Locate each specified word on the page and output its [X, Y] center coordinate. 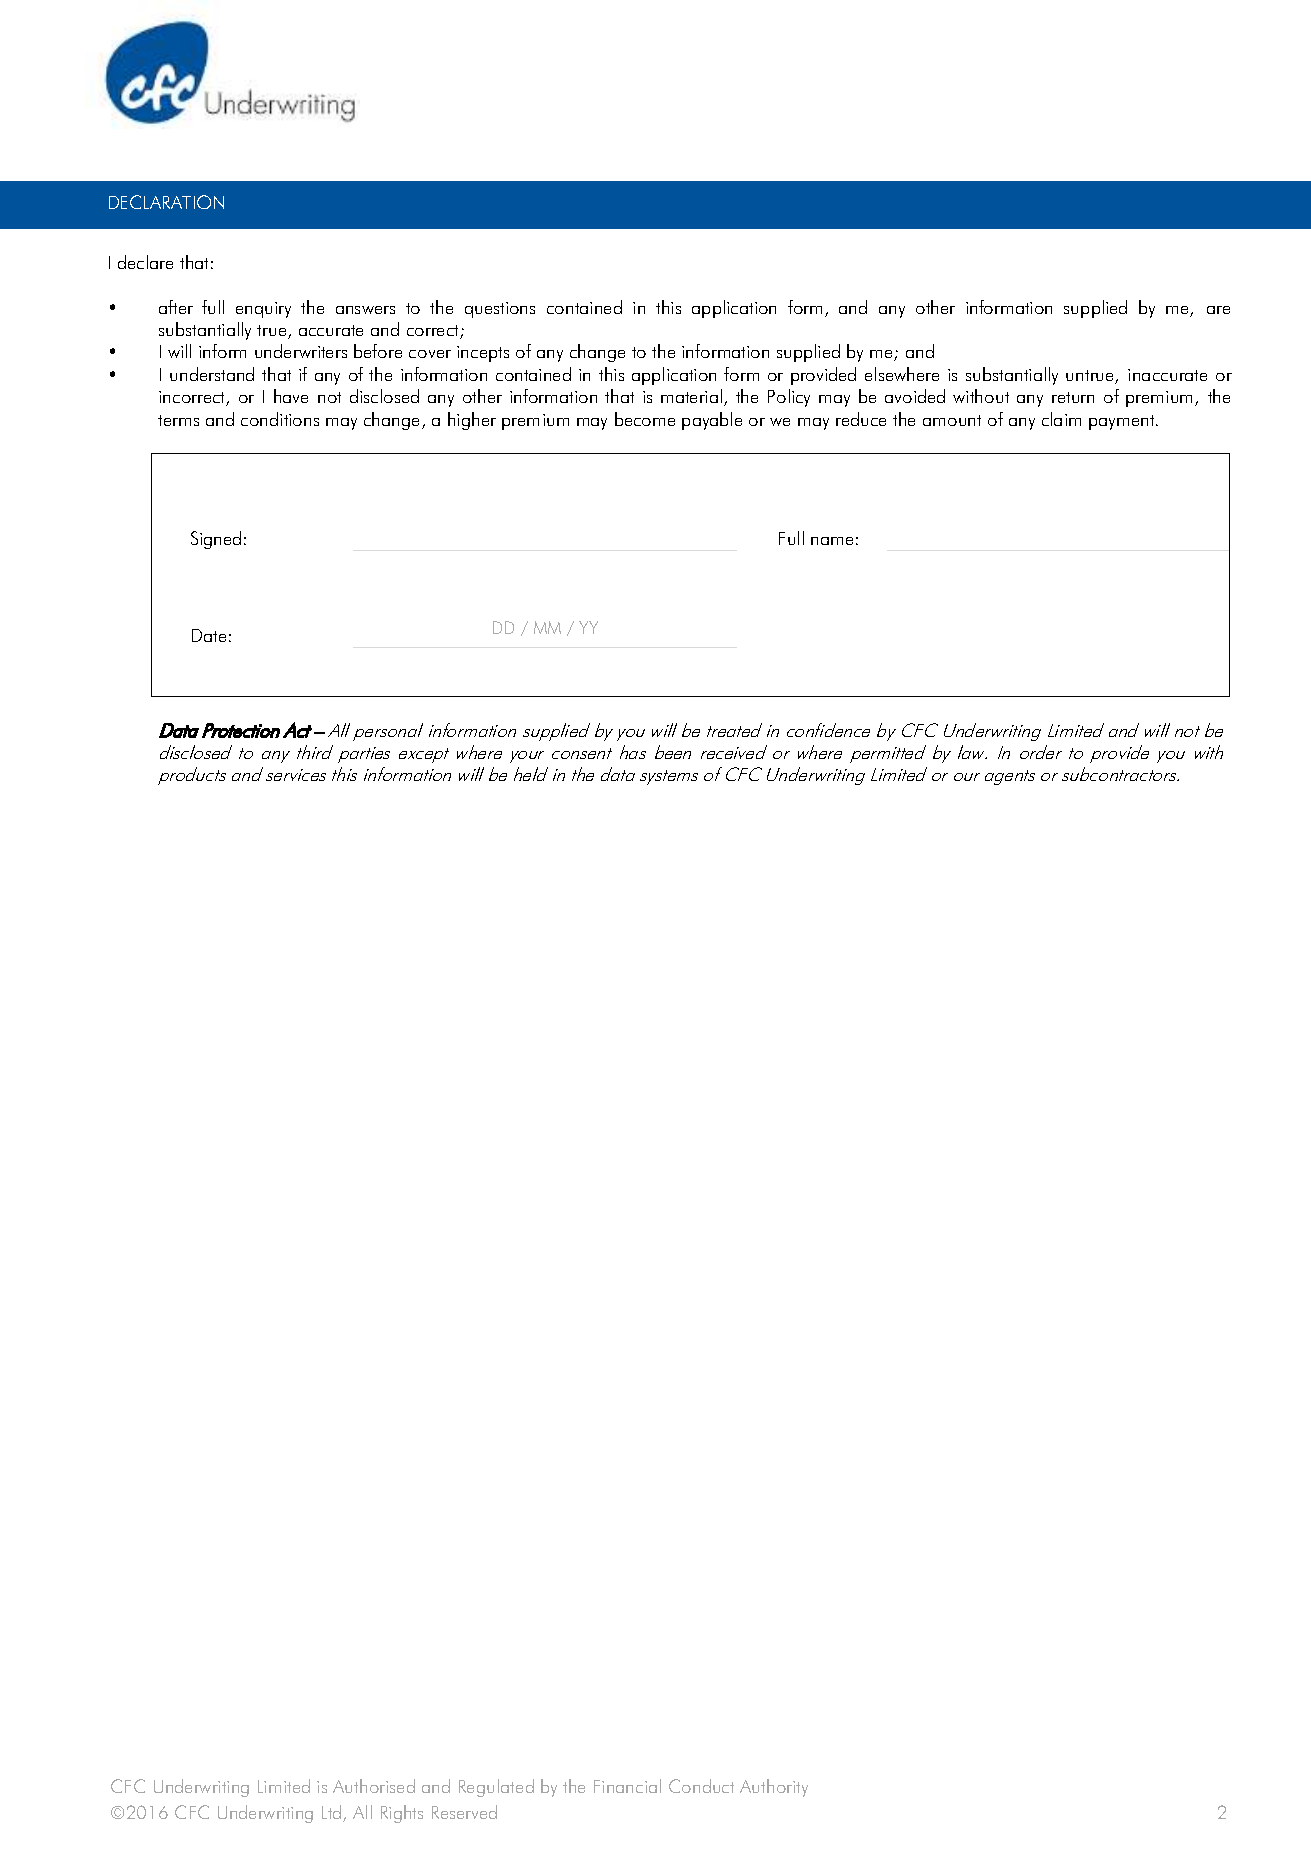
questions [500, 310]
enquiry [263, 310]
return [1073, 397]
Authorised [374, 1786]
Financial [627, 1786]
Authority [774, 1788]
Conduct [701, 1786]
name [832, 541]
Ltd [333, 1813]
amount [952, 420]
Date [209, 635]
